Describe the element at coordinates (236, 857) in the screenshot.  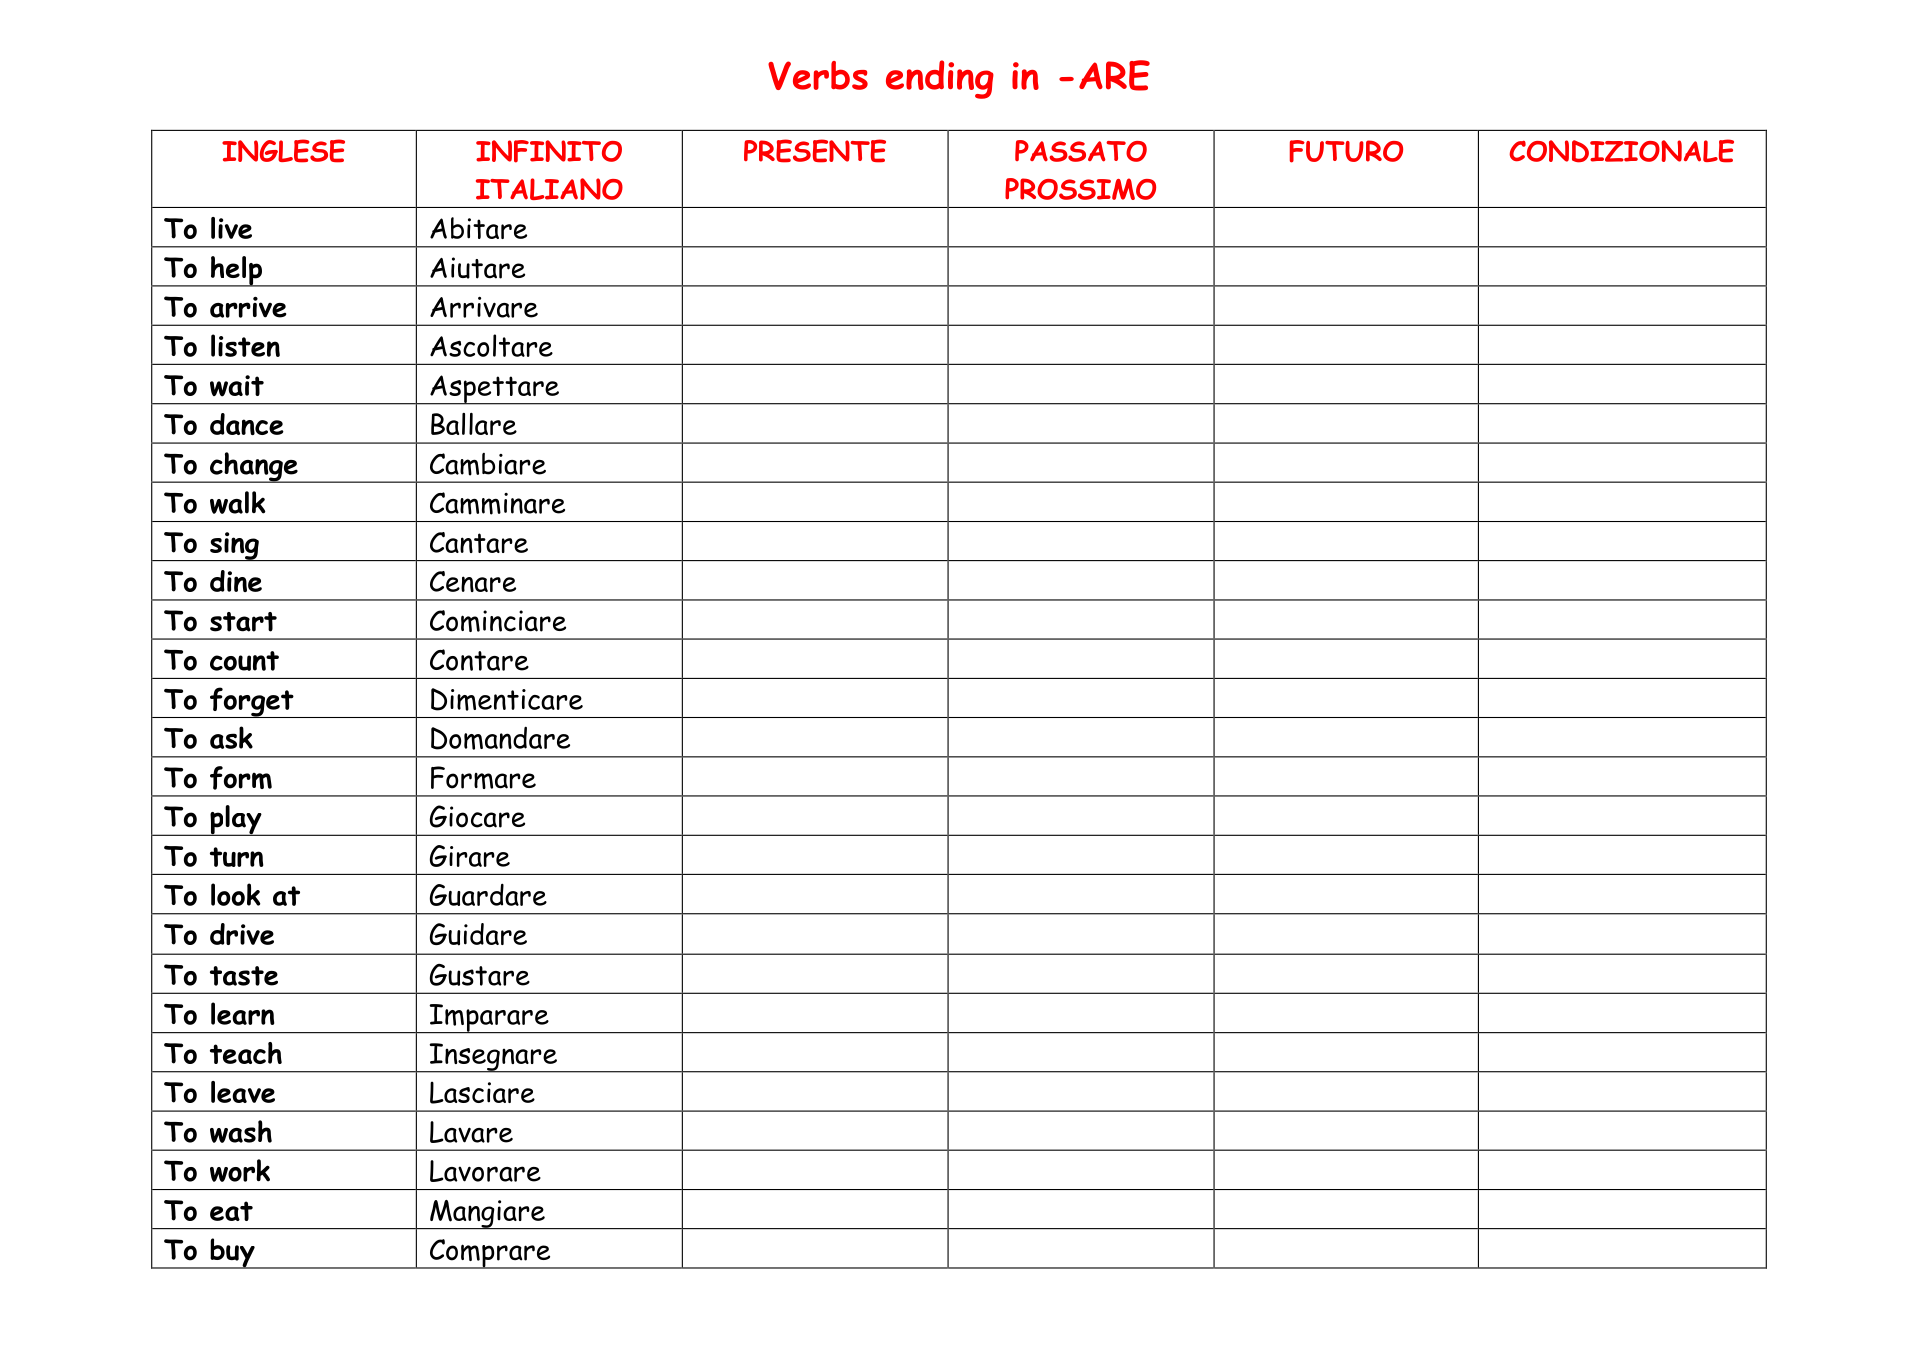
I see `turn` at that location.
